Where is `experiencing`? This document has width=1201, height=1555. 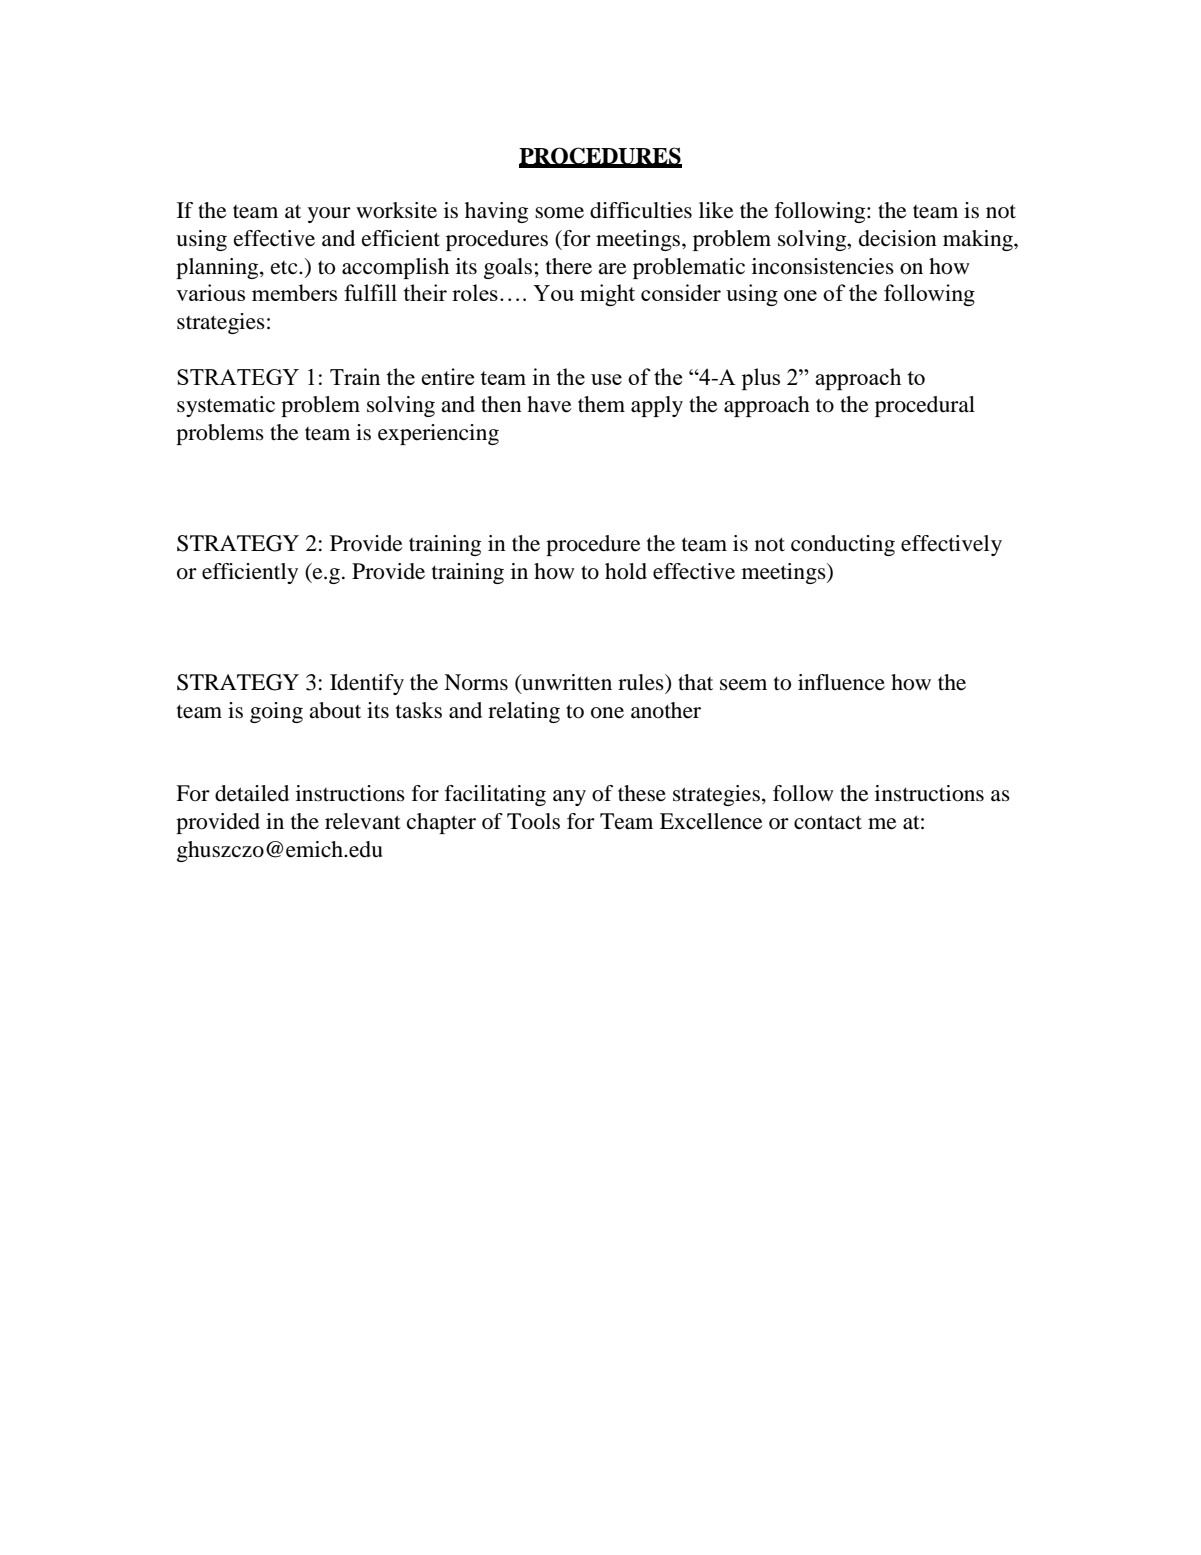
experiencing is located at coordinates (438, 434).
